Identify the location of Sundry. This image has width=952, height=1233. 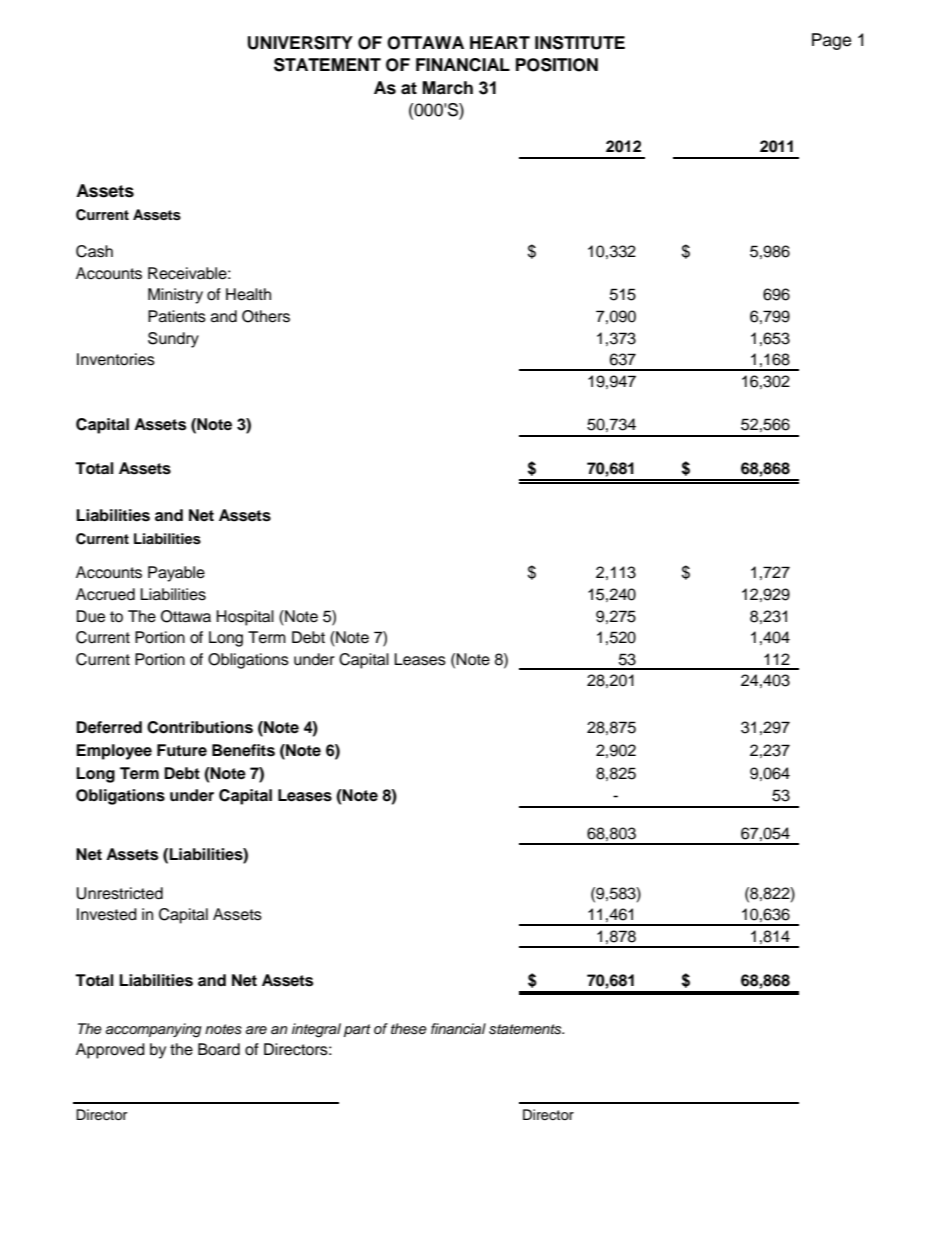
(173, 340).
